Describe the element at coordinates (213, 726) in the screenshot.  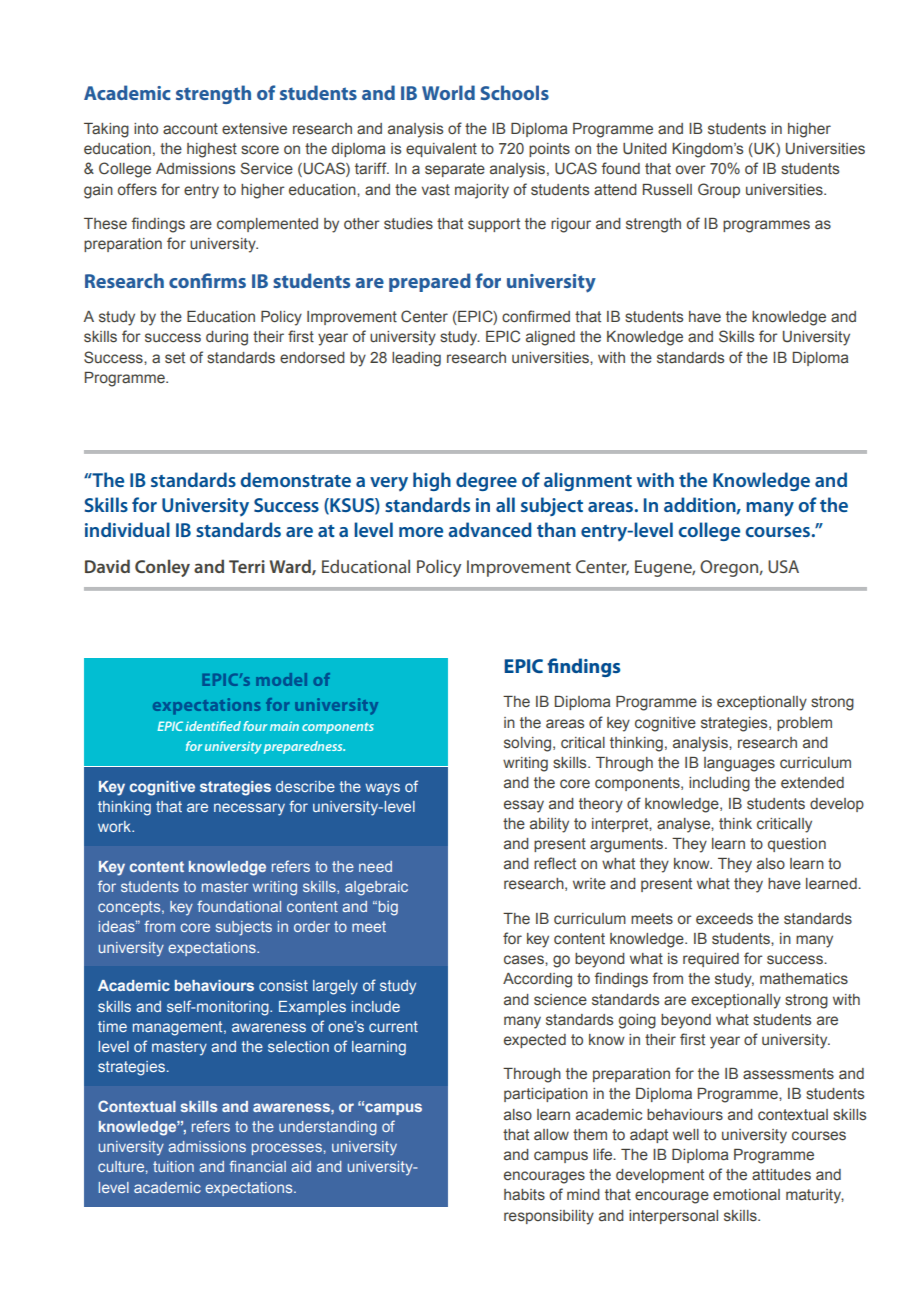
I see `identified` at that location.
